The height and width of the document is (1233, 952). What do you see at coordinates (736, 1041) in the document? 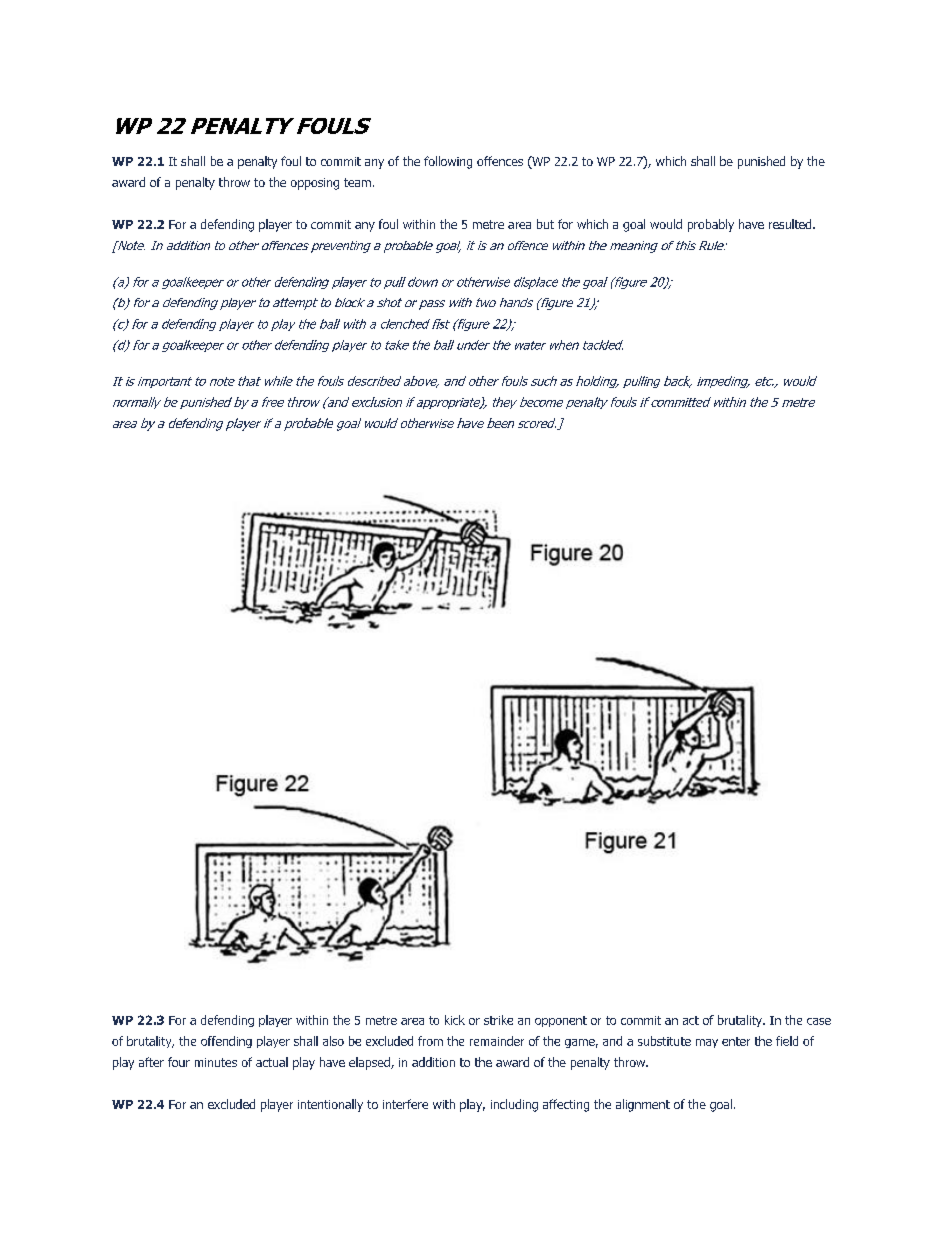
I see `enter` at bounding box center [736, 1041].
